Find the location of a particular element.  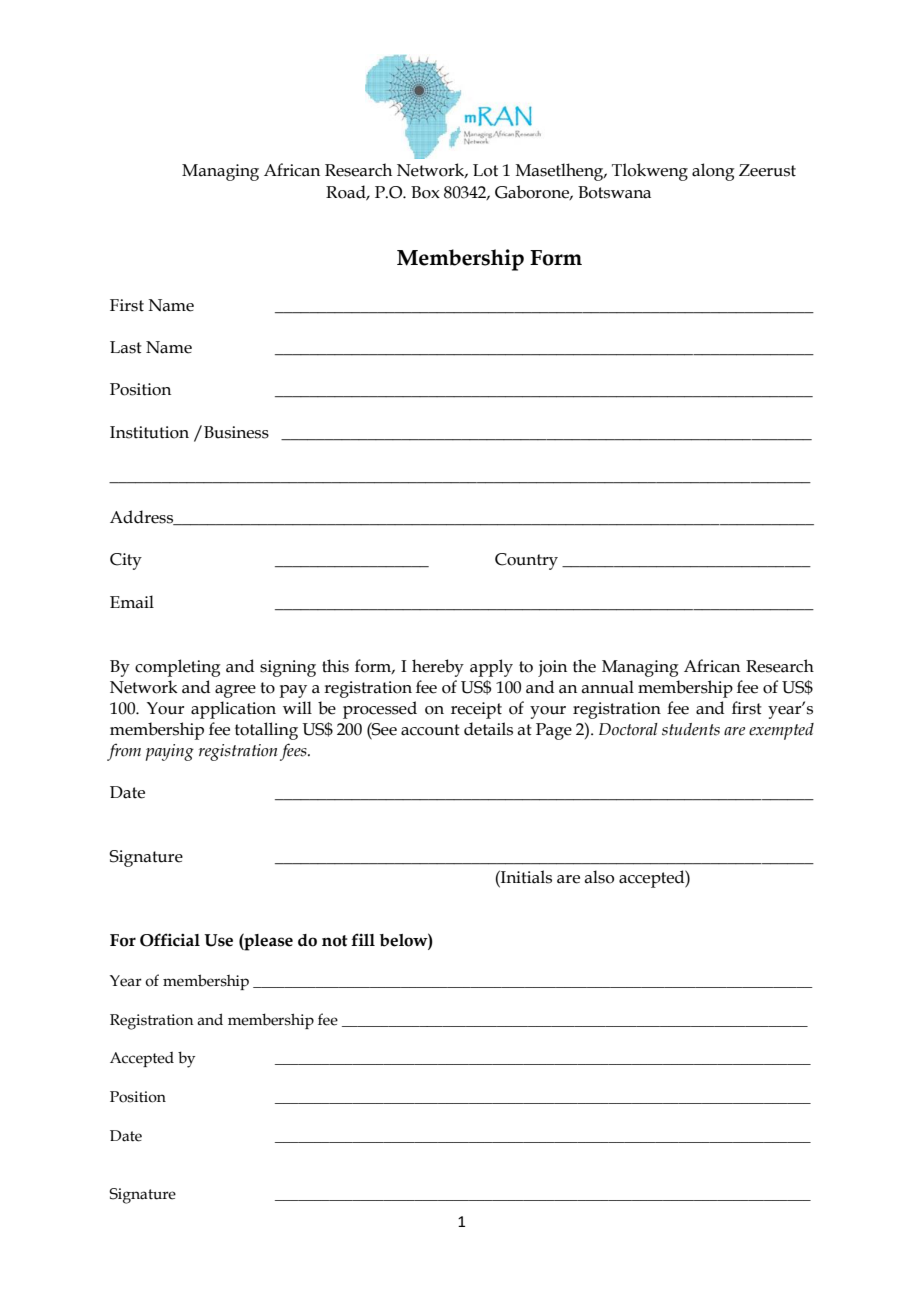

paying is located at coordinates (169, 752).
